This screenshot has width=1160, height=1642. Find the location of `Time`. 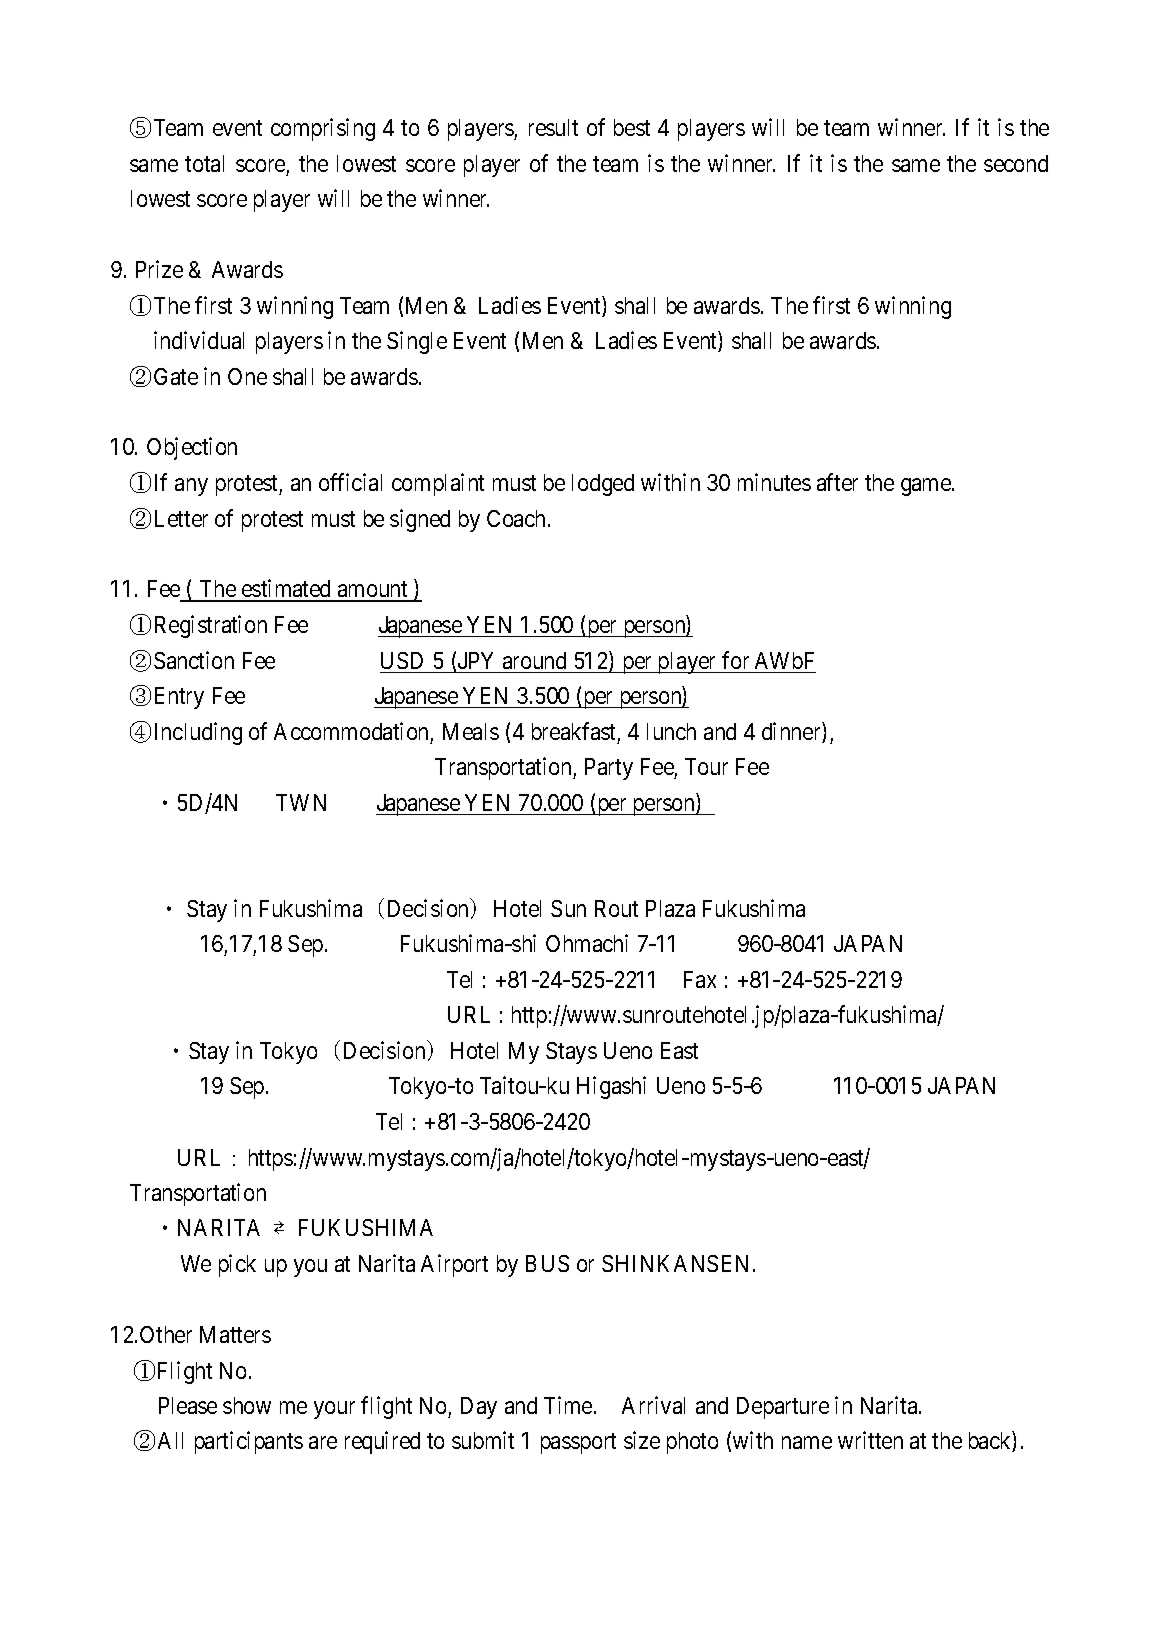

Time is located at coordinates (568, 1405).
